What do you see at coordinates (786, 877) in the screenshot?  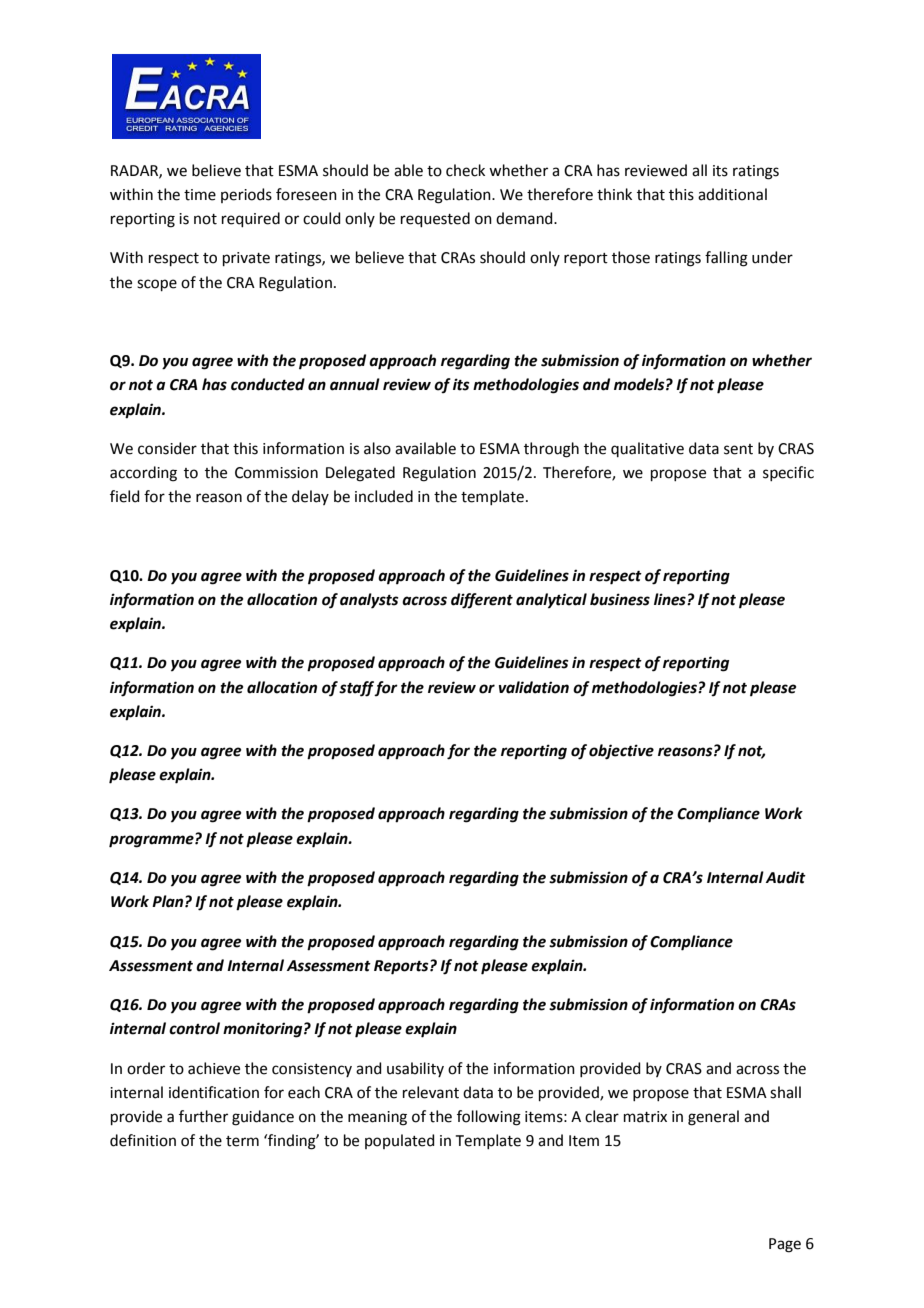 I see `Audit` at bounding box center [786, 877].
